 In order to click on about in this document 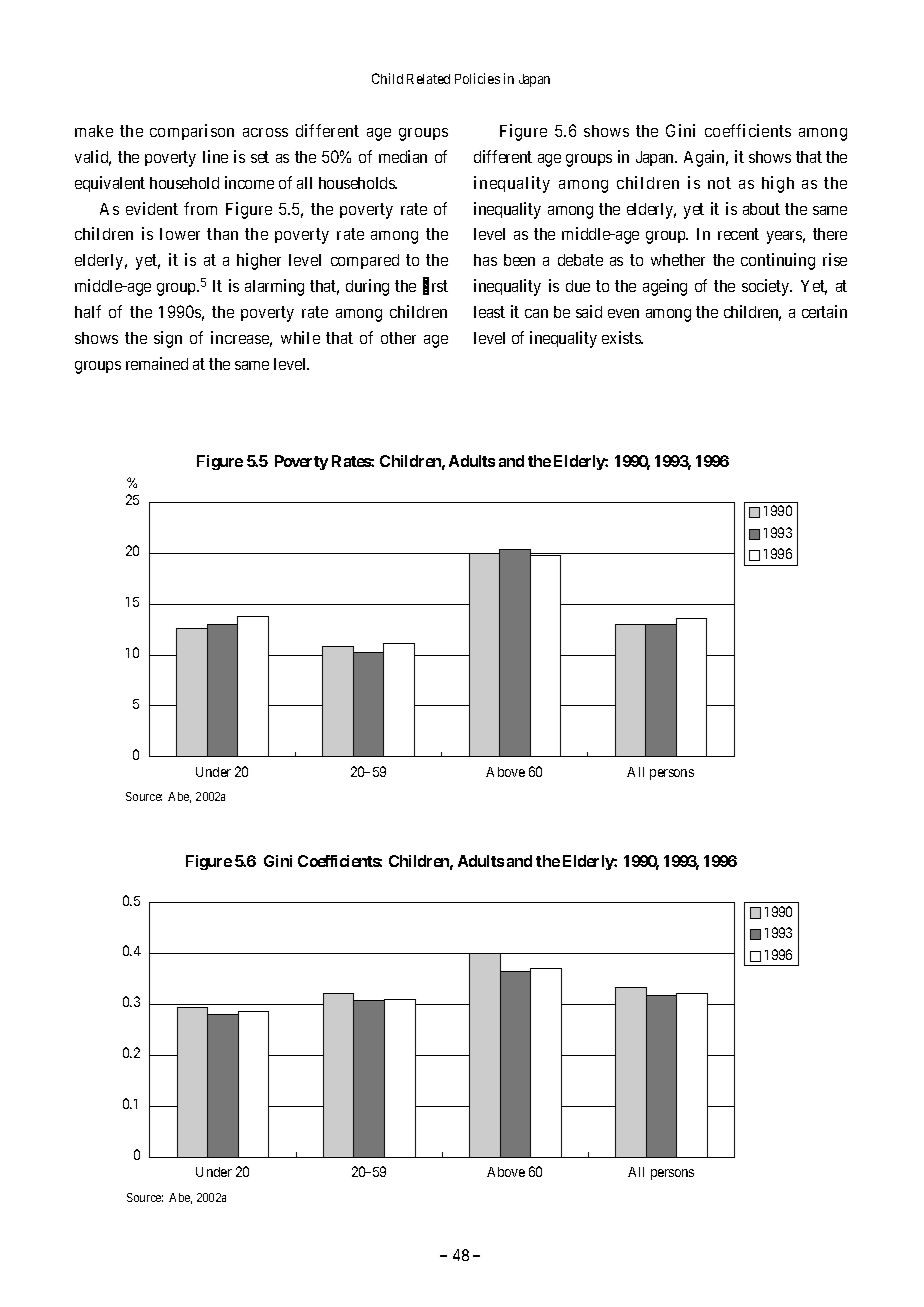, I will do `click(761, 209)`.
